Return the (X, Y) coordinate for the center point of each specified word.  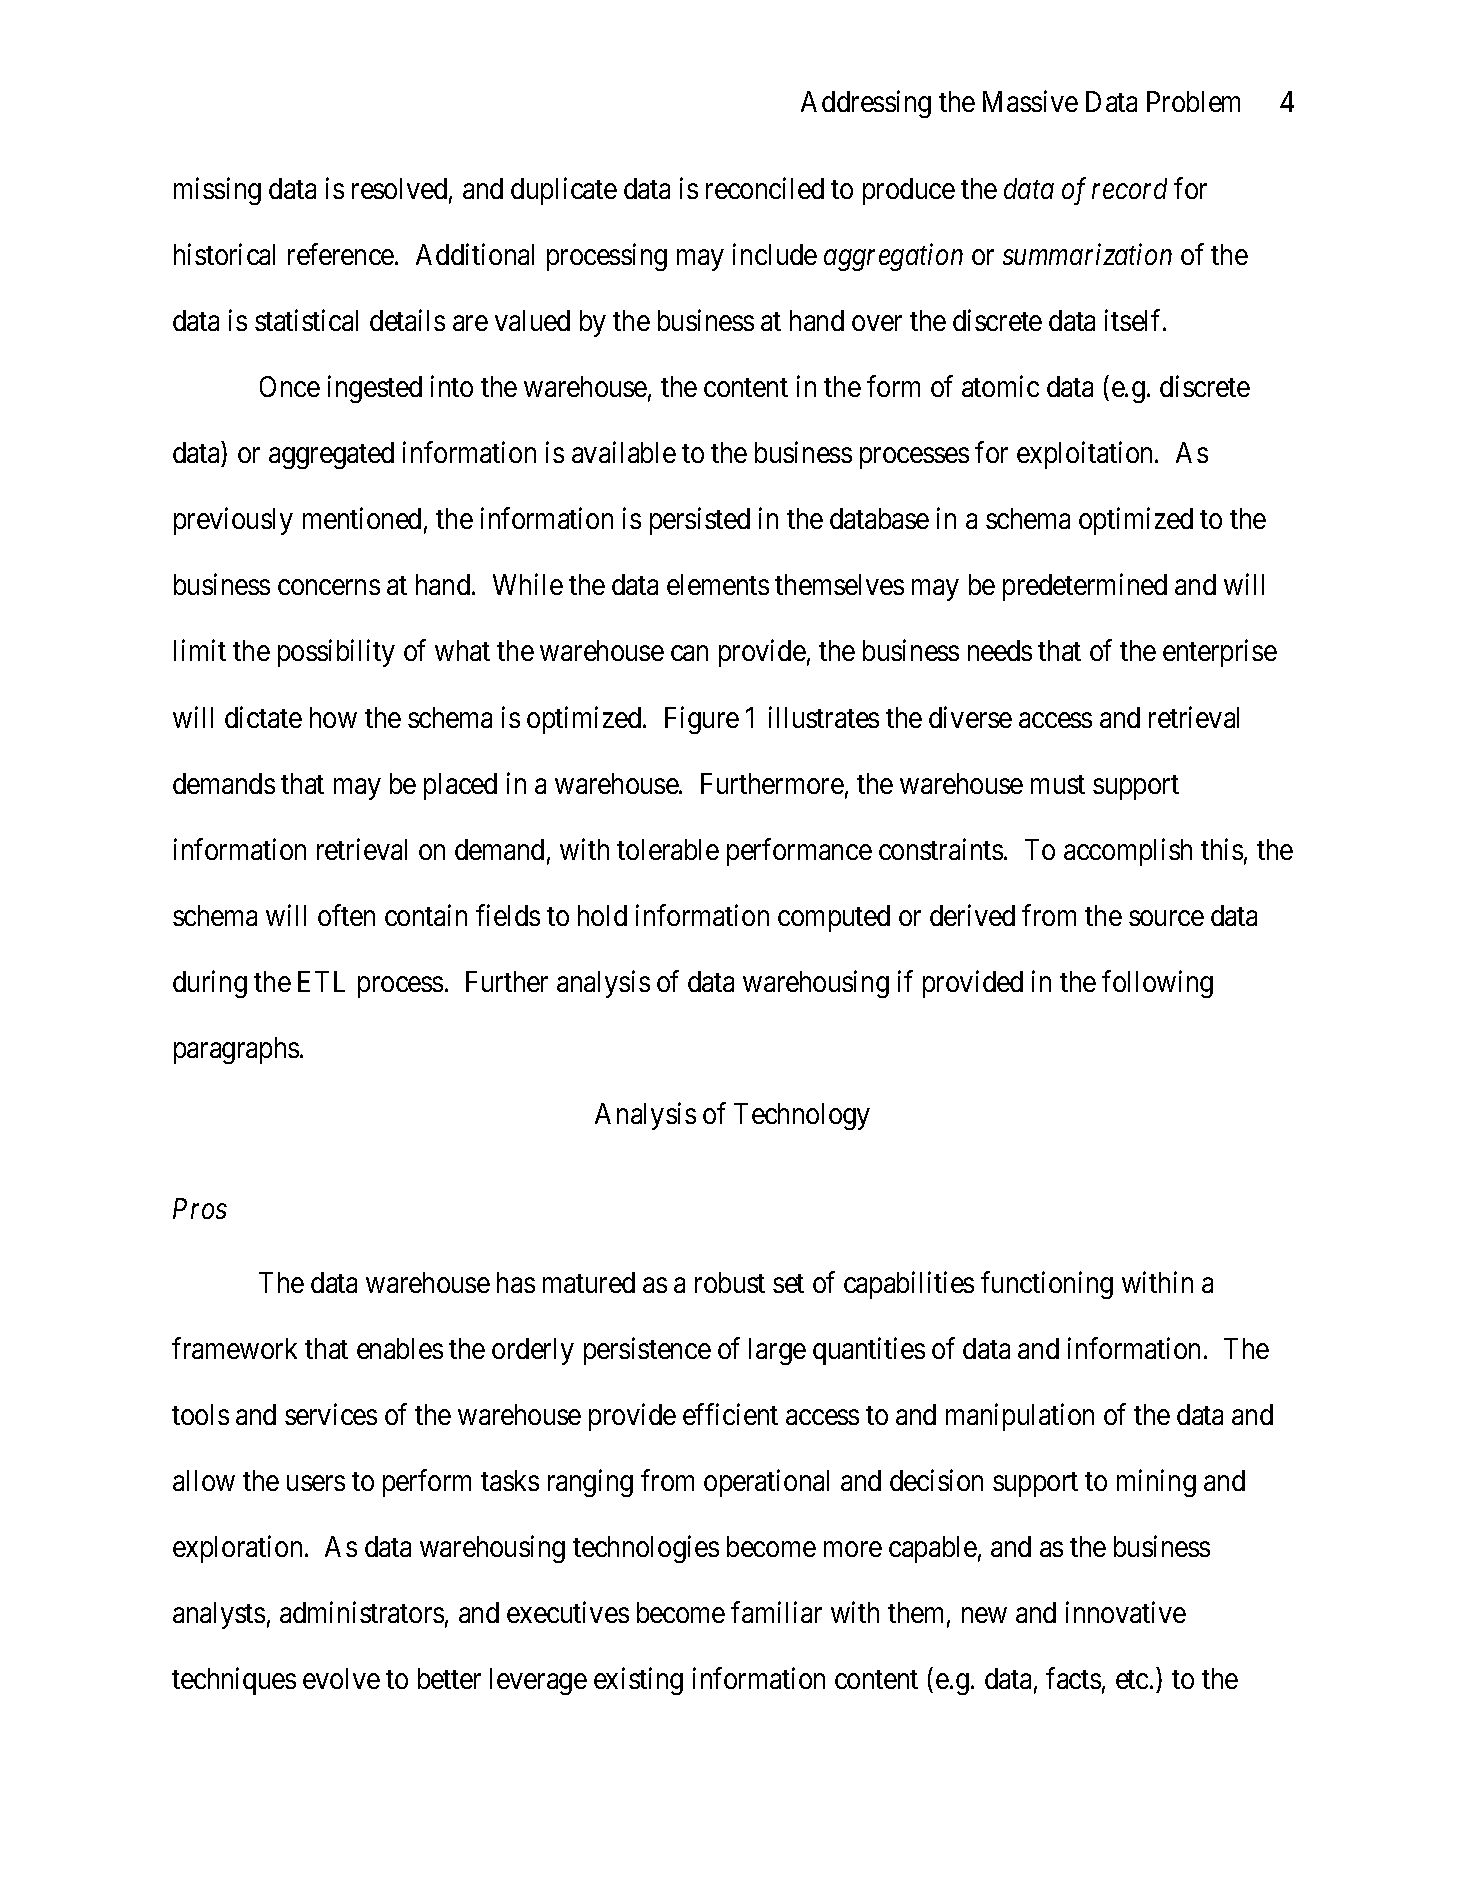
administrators (362, 1612)
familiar (776, 1612)
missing (217, 191)
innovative (1126, 1612)
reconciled (765, 188)
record (1129, 188)
